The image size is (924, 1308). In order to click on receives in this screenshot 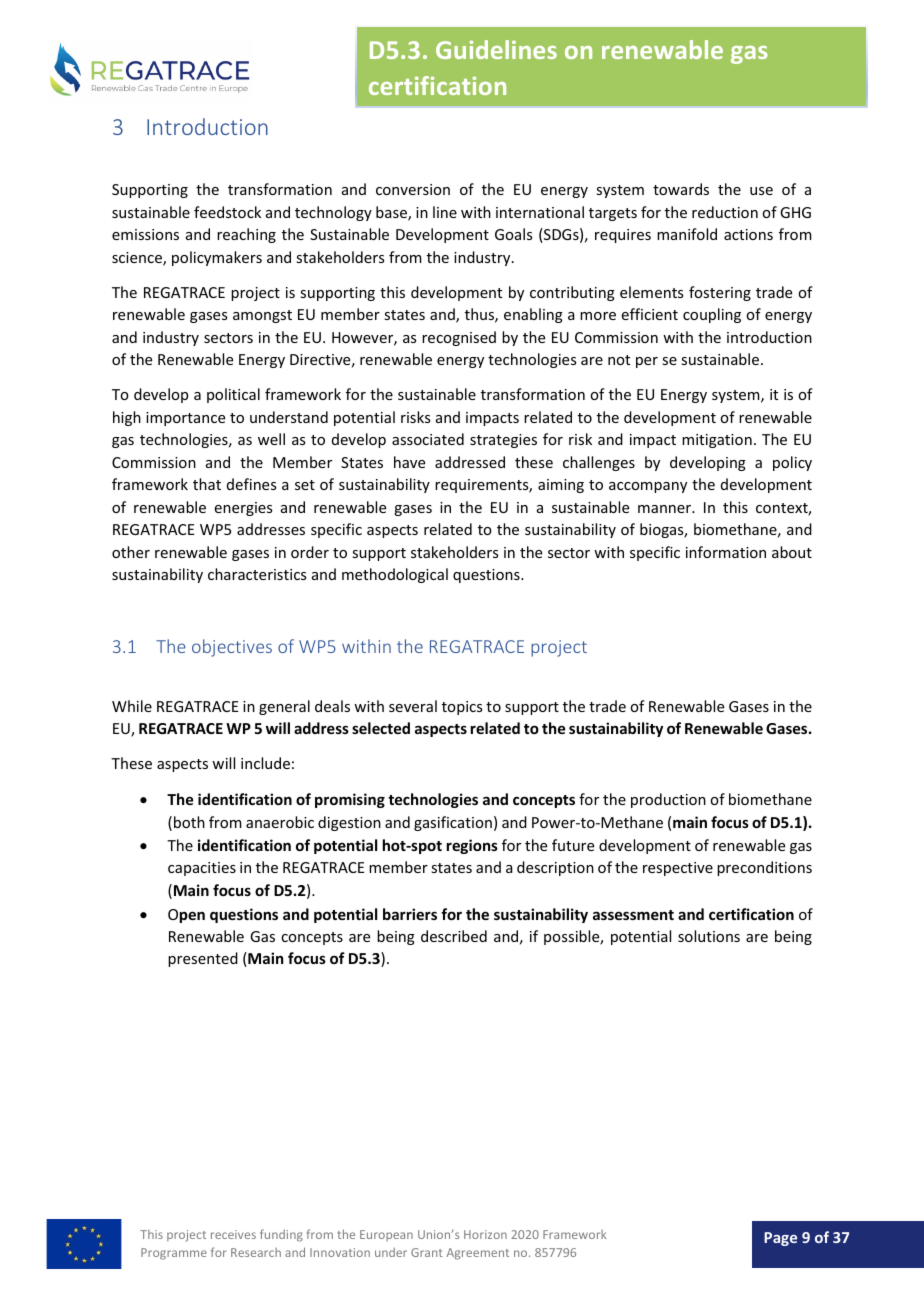, I will do `click(233, 1234)`.
